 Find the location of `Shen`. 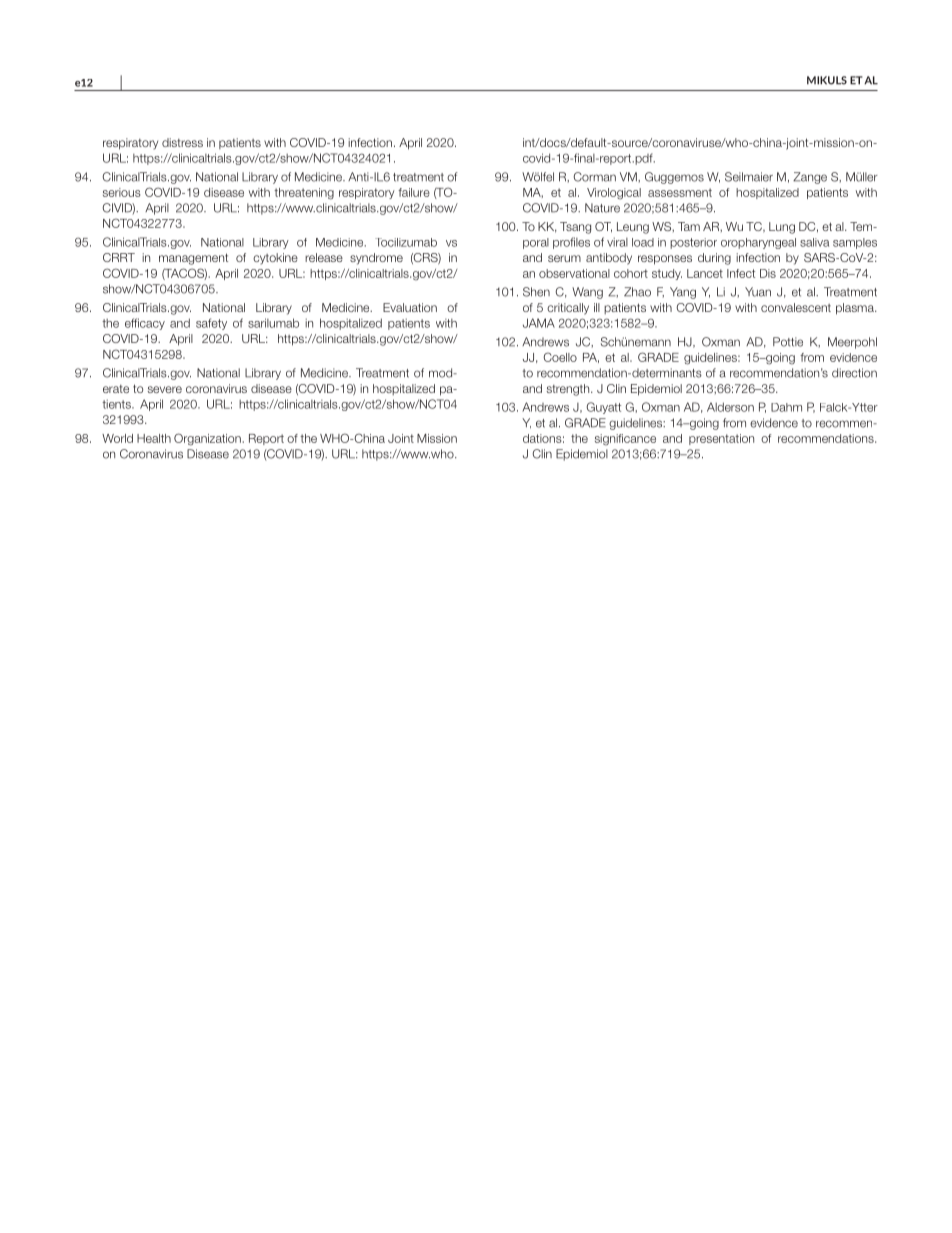

Shen is located at coordinates (536, 292).
